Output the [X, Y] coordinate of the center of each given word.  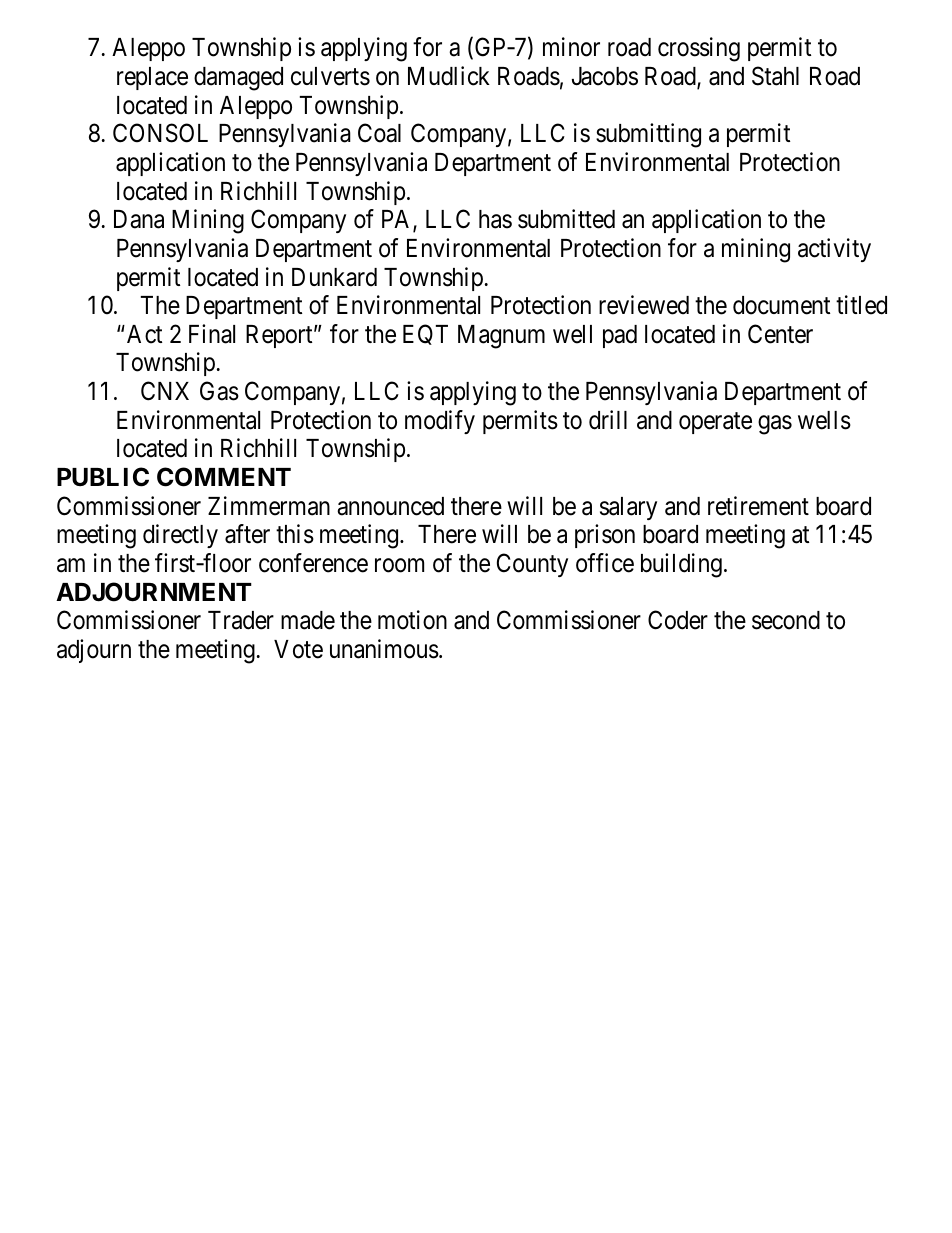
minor [571, 47]
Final [212, 334]
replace [152, 78]
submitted [566, 219]
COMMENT [224, 477]
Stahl [775, 76]
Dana [139, 219]
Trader [241, 620]
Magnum [501, 337]
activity [834, 250]
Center [780, 334]
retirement [758, 506]
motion [412, 620]
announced [390, 506]
